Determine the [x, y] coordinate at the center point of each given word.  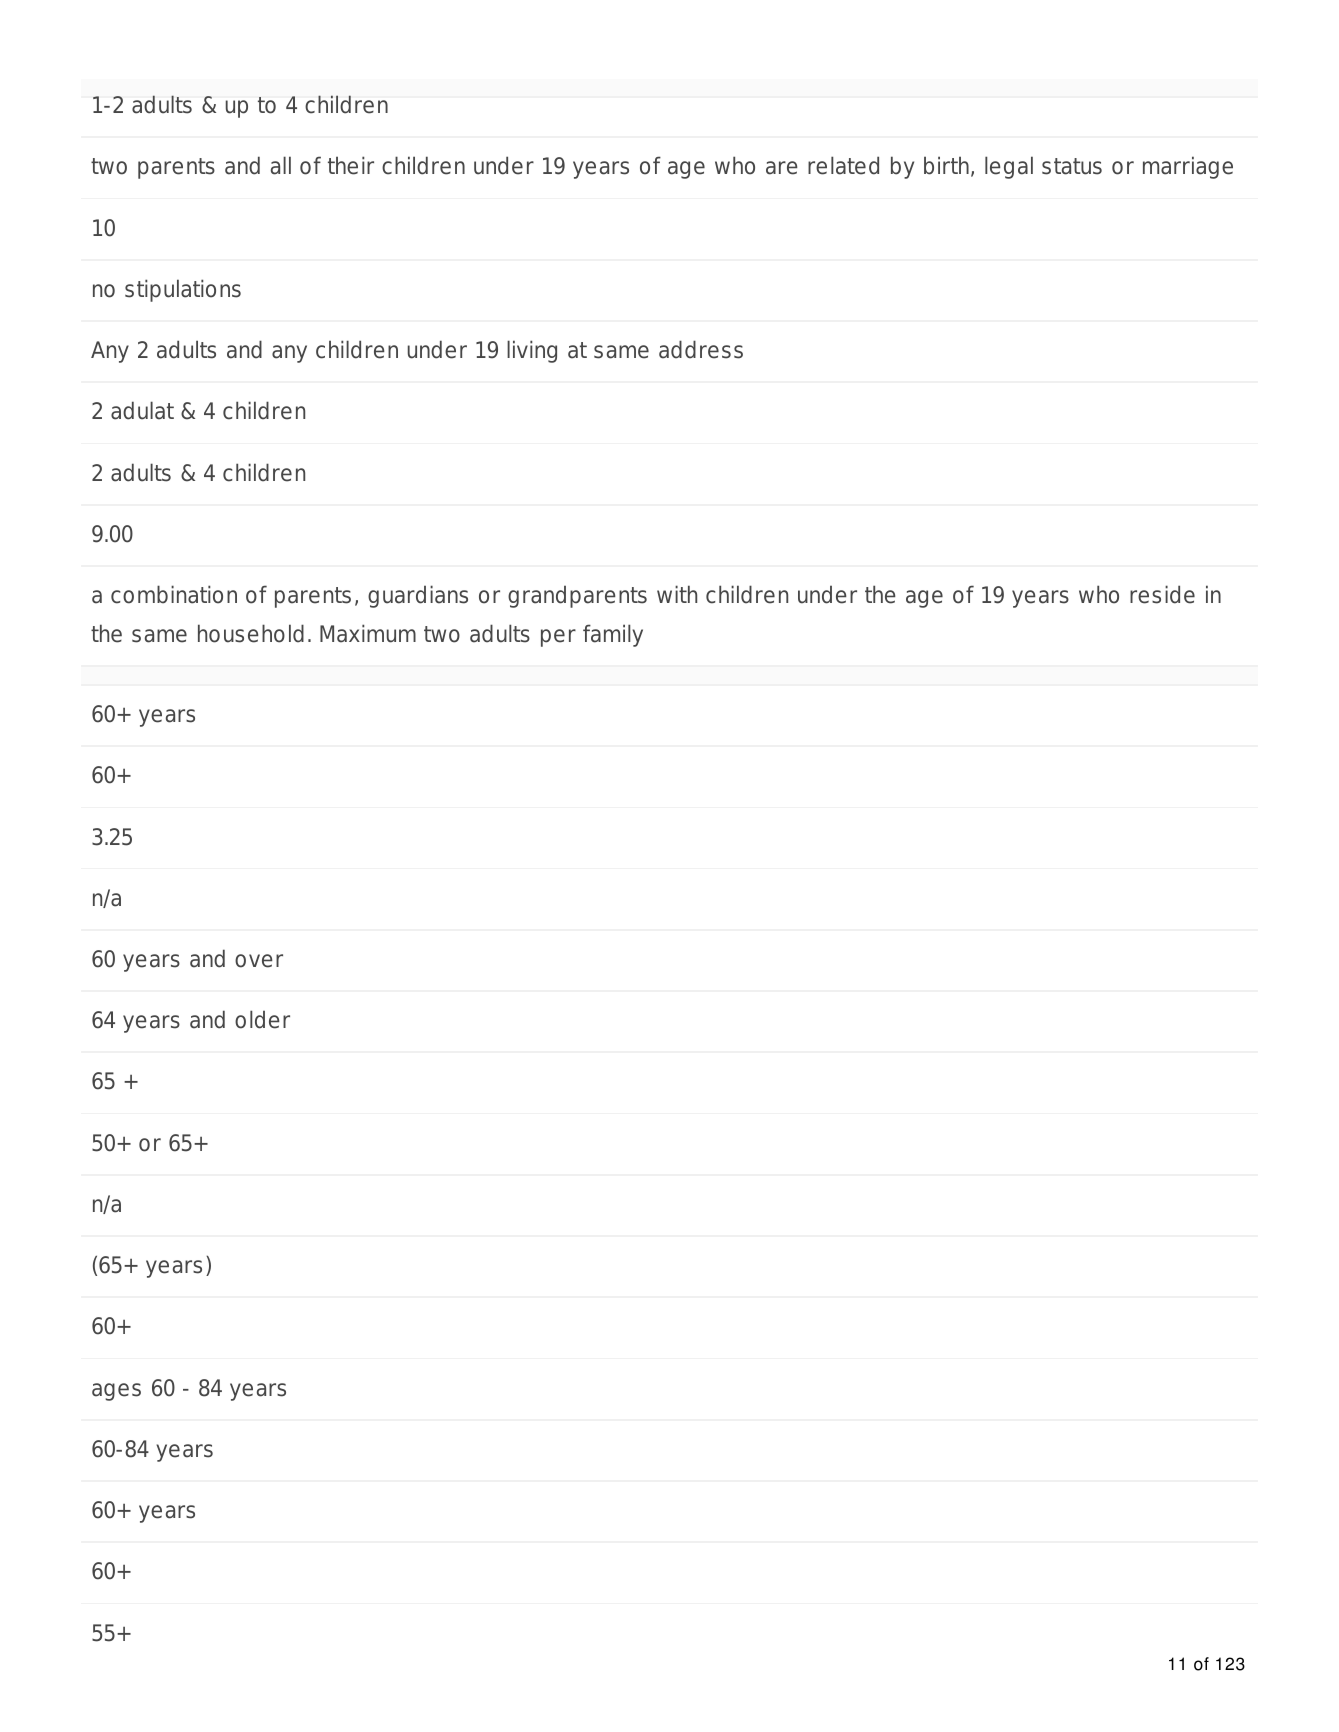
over [259, 961]
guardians [418, 596]
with [677, 594]
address [701, 349]
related [843, 165]
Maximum [368, 633]
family [613, 635]
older [262, 1019]
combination [174, 594]
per [558, 638]
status [1072, 166]
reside [1162, 594]
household [251, 633]
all [281, 165]
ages [116, 1392]
